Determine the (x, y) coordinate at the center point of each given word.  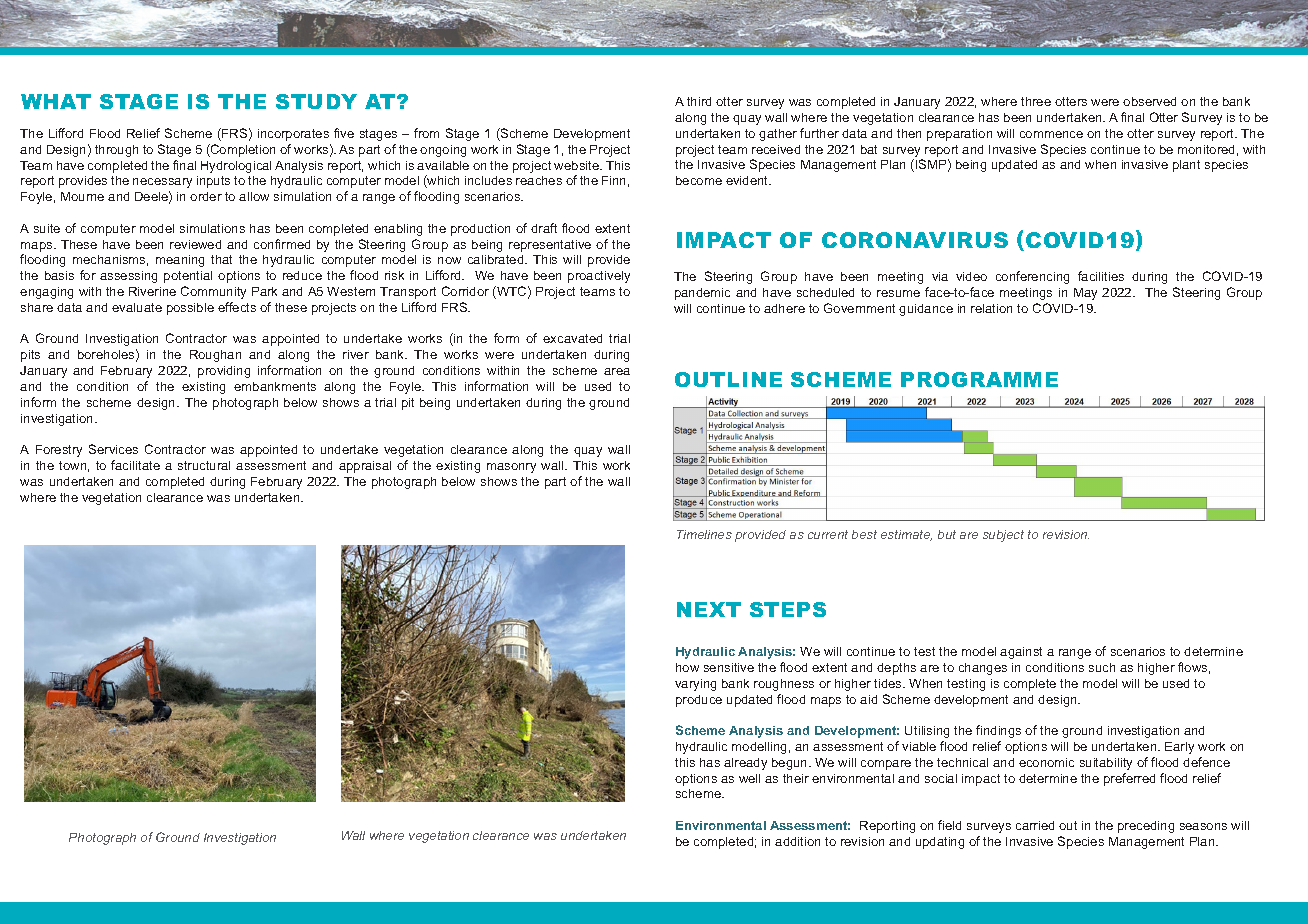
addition (797, 841)
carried (1035, 825)
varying (695, 685)
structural (204, 465)
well (749, 778)
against (1021, 653)
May (1085, 294)
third (699, 101)
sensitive (729, 667)
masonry (511, 468)
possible (190, 309)
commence (1051, 134)
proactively (599, 277)
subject (1003, 536)
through (116, 151)
